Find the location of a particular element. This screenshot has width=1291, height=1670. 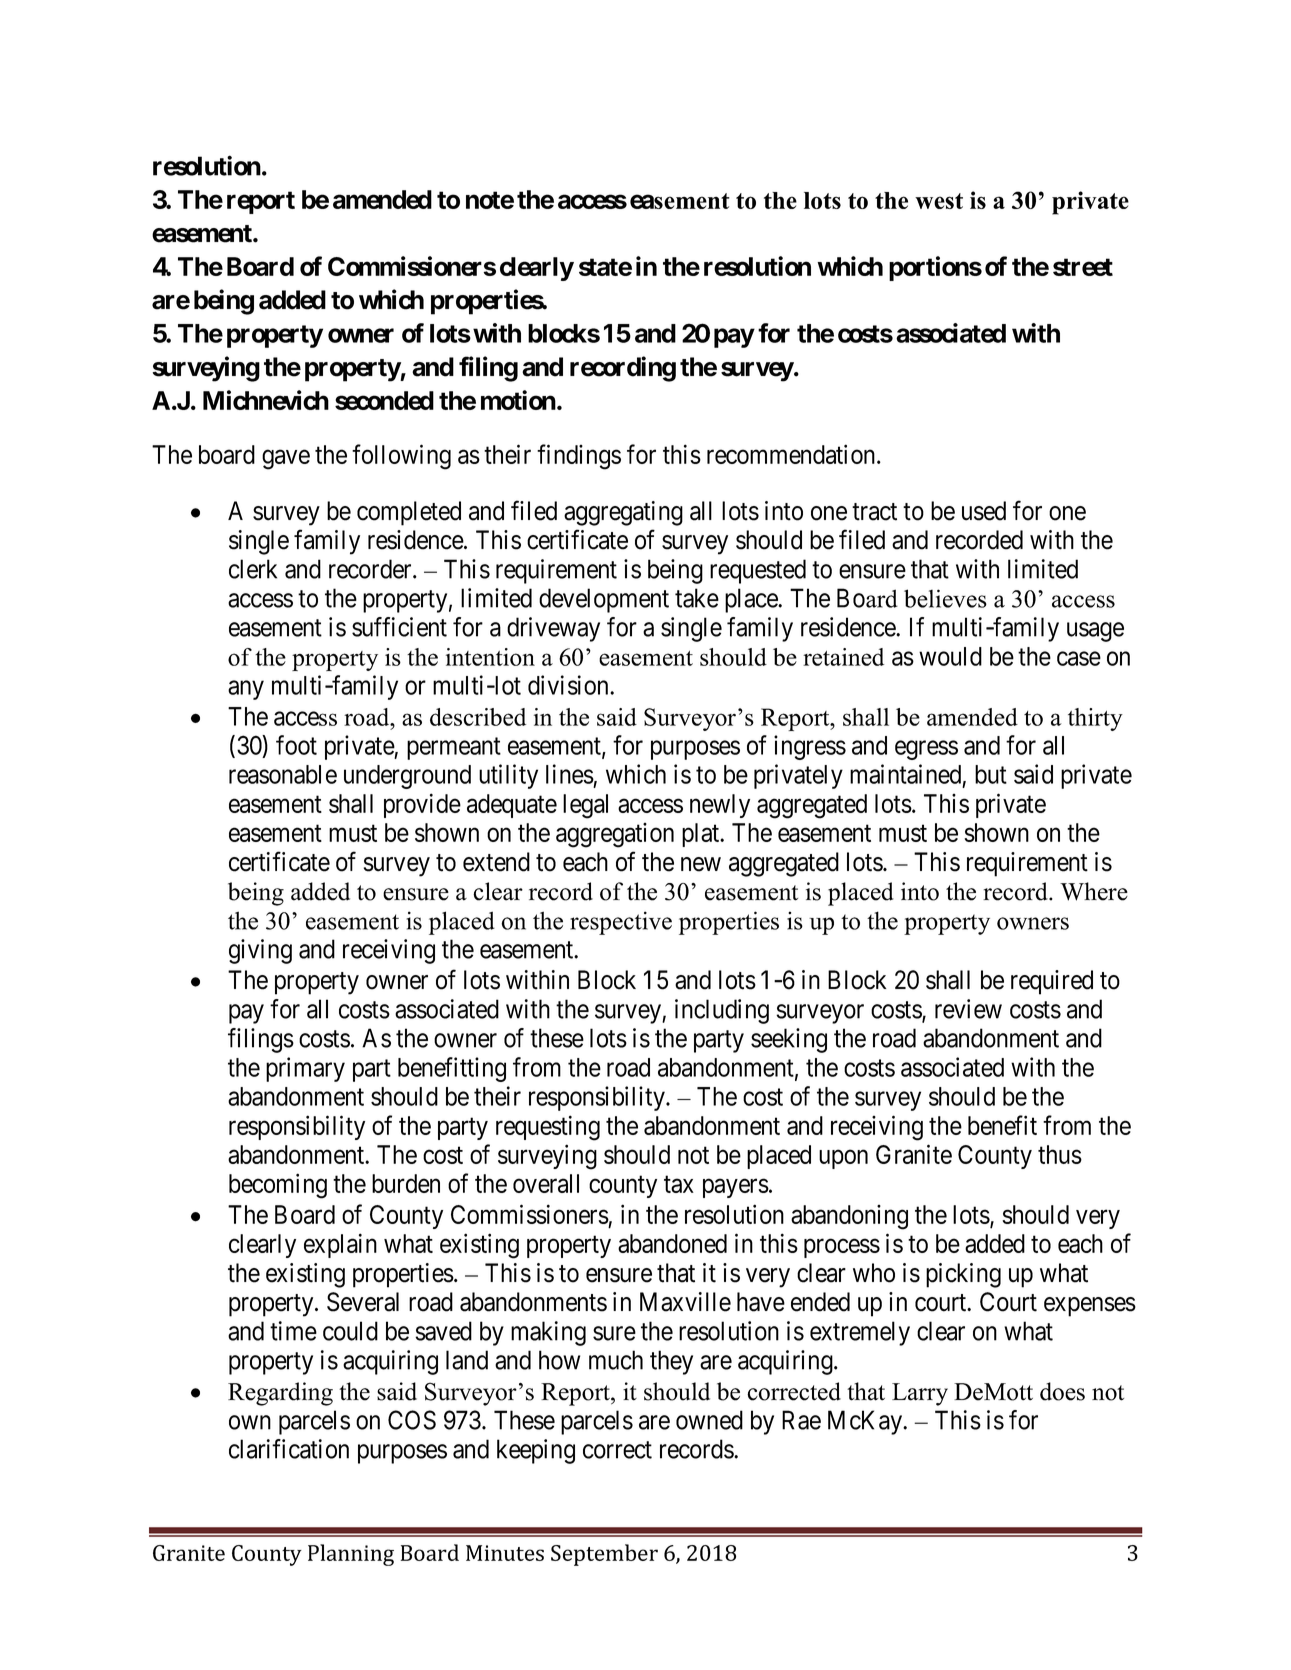

provide is located at coordinates (422, 805).
